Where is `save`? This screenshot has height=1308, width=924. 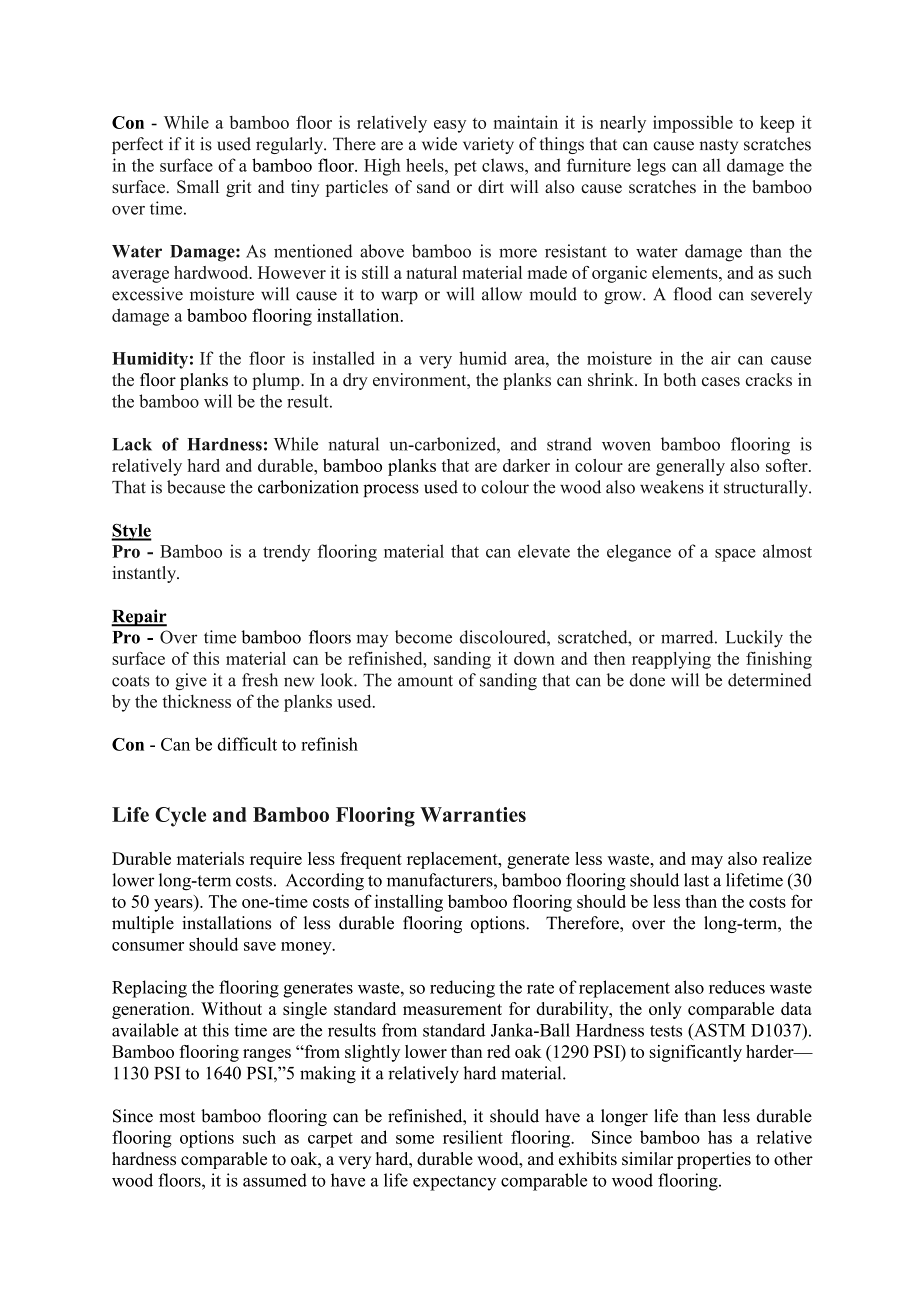 save is located at coordinates (260, 946).
